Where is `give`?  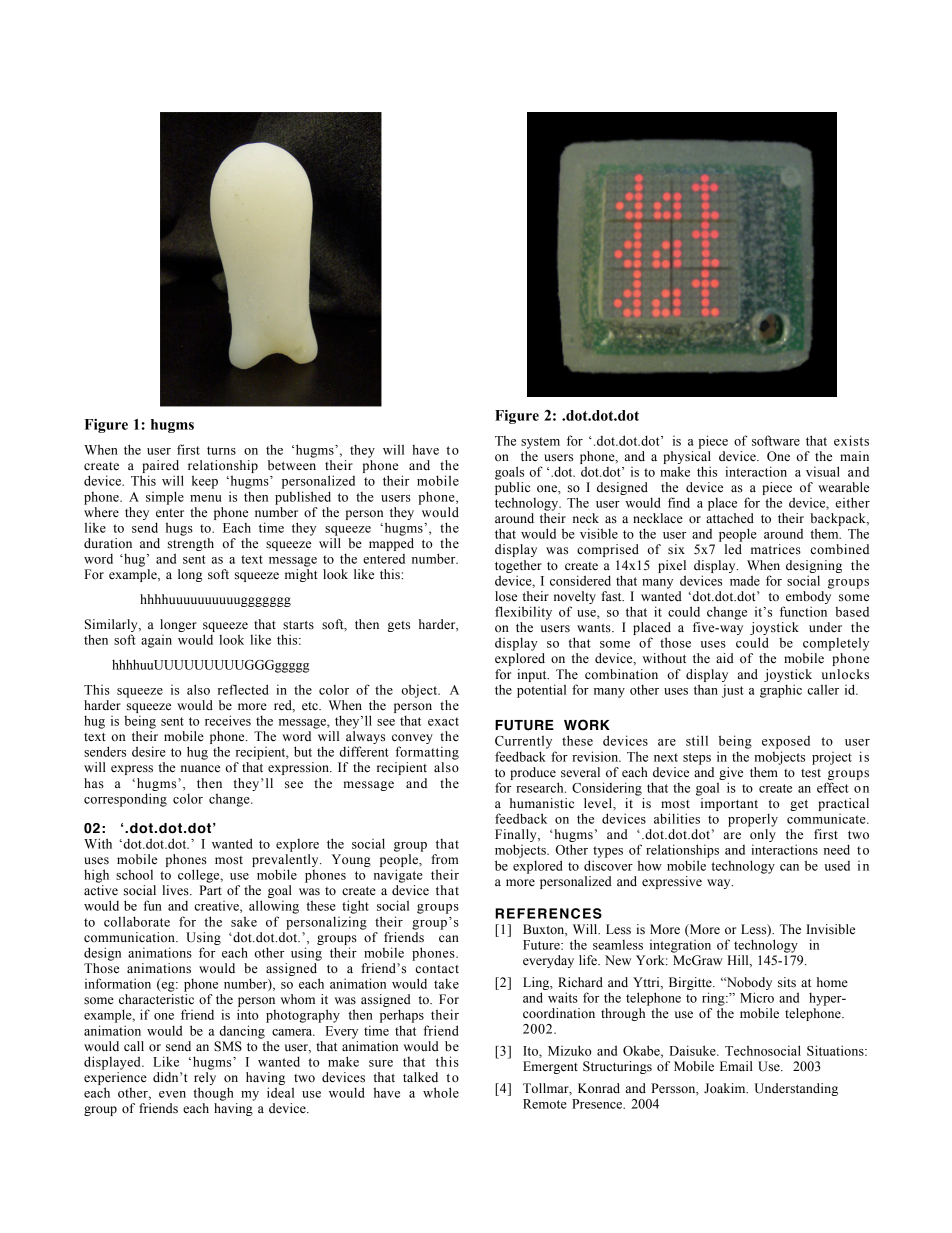
give is located at coordinates (731, 773).
